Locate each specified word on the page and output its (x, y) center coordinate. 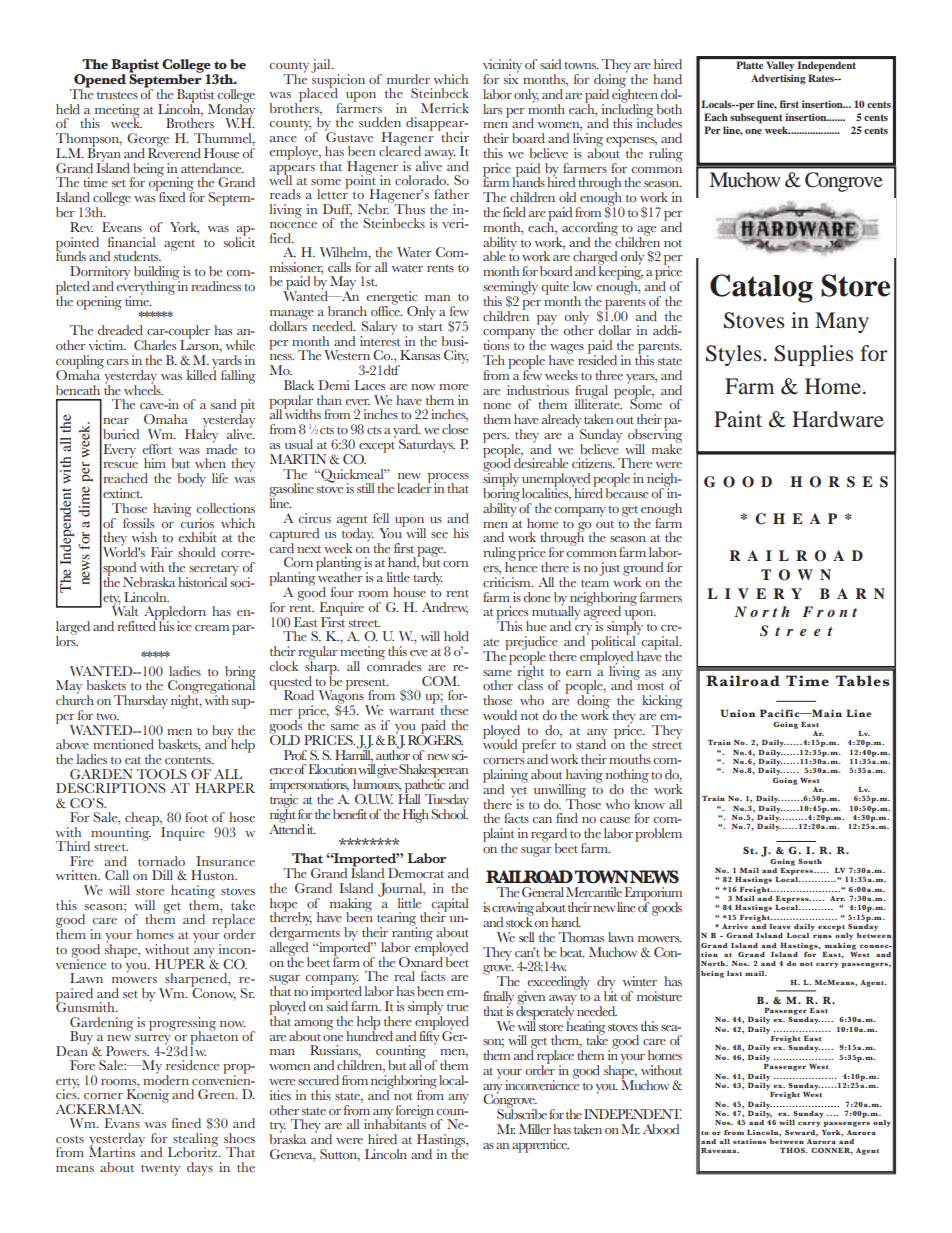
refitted (137, 625)
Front (829, 611)
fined (186, 1123)
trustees (117, 95)
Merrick (445, 108)
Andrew (445, 608)
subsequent (756, 118)
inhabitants (395, 1123)
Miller (535, 1129)
